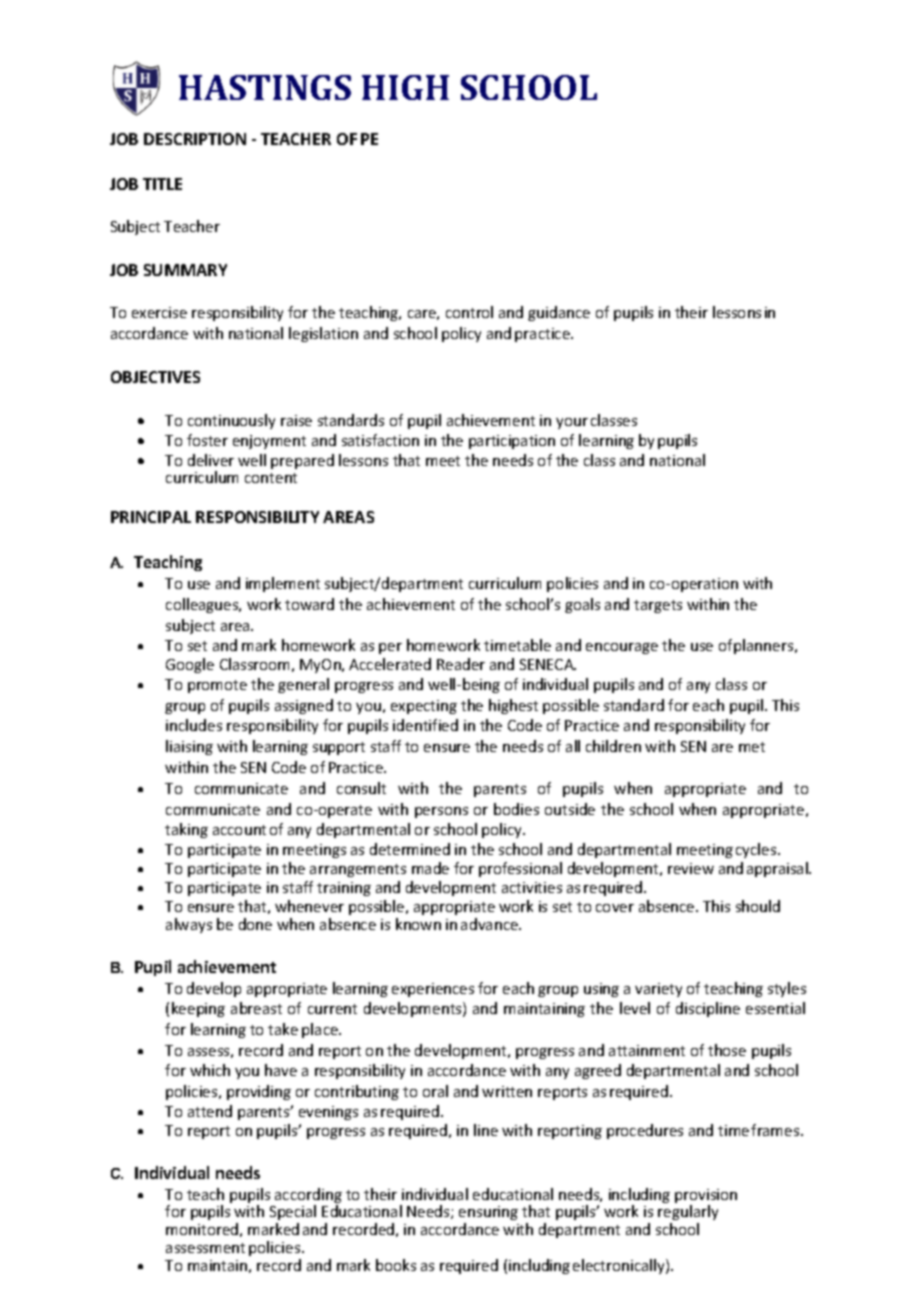  I want to click on regularly, so click(688, 1212).
